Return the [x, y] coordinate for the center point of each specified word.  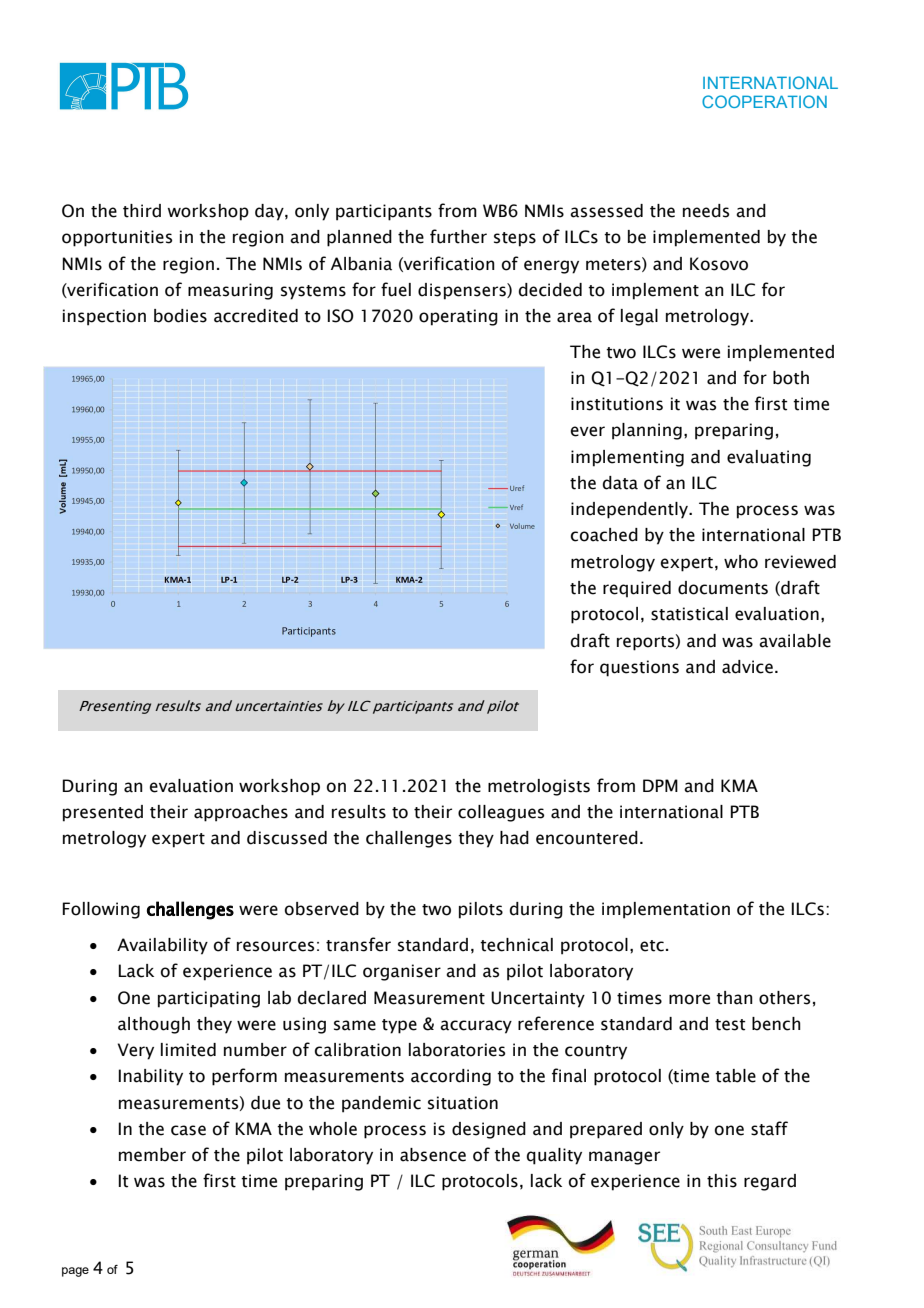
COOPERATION [764, 101]
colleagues [501, 813]
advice [747, 667]
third [142, 211]
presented [103, 813]
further [458, 236]
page [75, 1272]
